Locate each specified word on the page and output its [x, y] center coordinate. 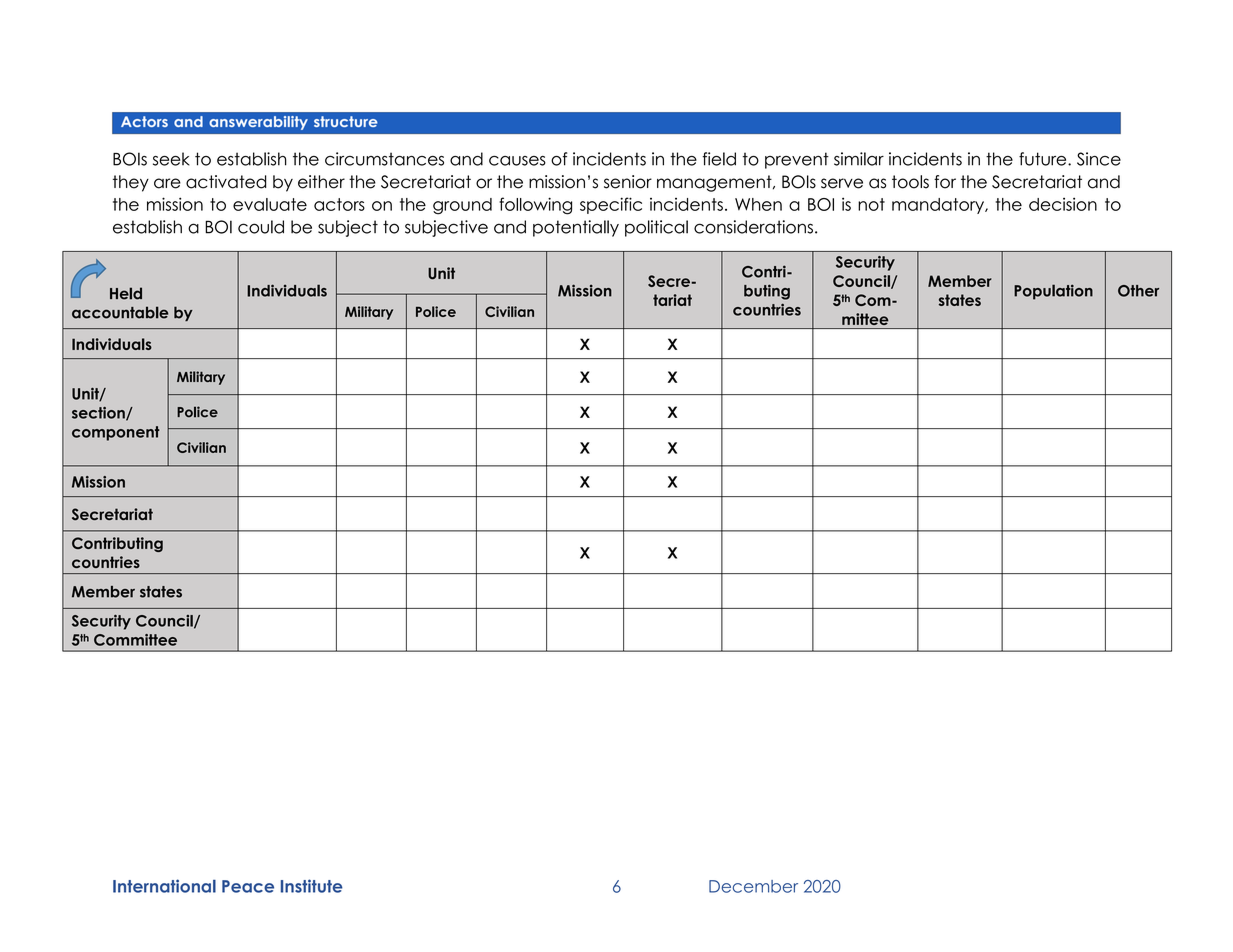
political [656, 228]
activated [226, 182]
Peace [248, 886]
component [116, 433]
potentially [576, 228]
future [1044, 159]
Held [126, 293]
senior [628, 182]
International [164, 886]
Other [1138, 291]
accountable [120, 312]
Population [1053, 292]
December [753, 886]
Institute [312, 886]
